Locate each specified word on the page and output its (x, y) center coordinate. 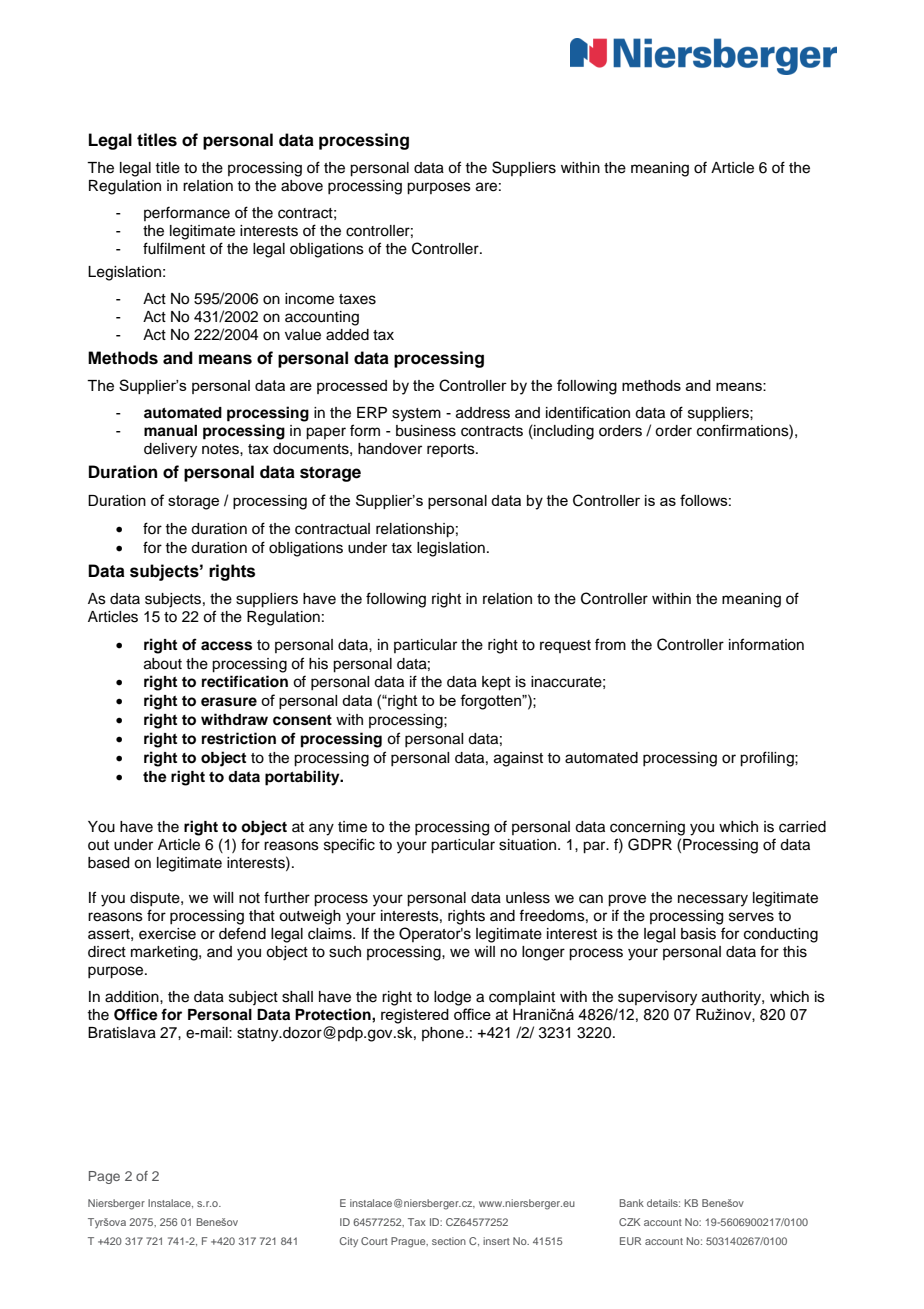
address (483, 413)
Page (104, 1177)
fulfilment (174, 248)
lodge (452, 998)
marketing (165, 953)
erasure (229, 702)
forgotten (491, 702)
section (449, 1241)
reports (452, 450)
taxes (357, 299)
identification (588, 412)
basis (698, 934)
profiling (768, 759)
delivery (170, 450)
